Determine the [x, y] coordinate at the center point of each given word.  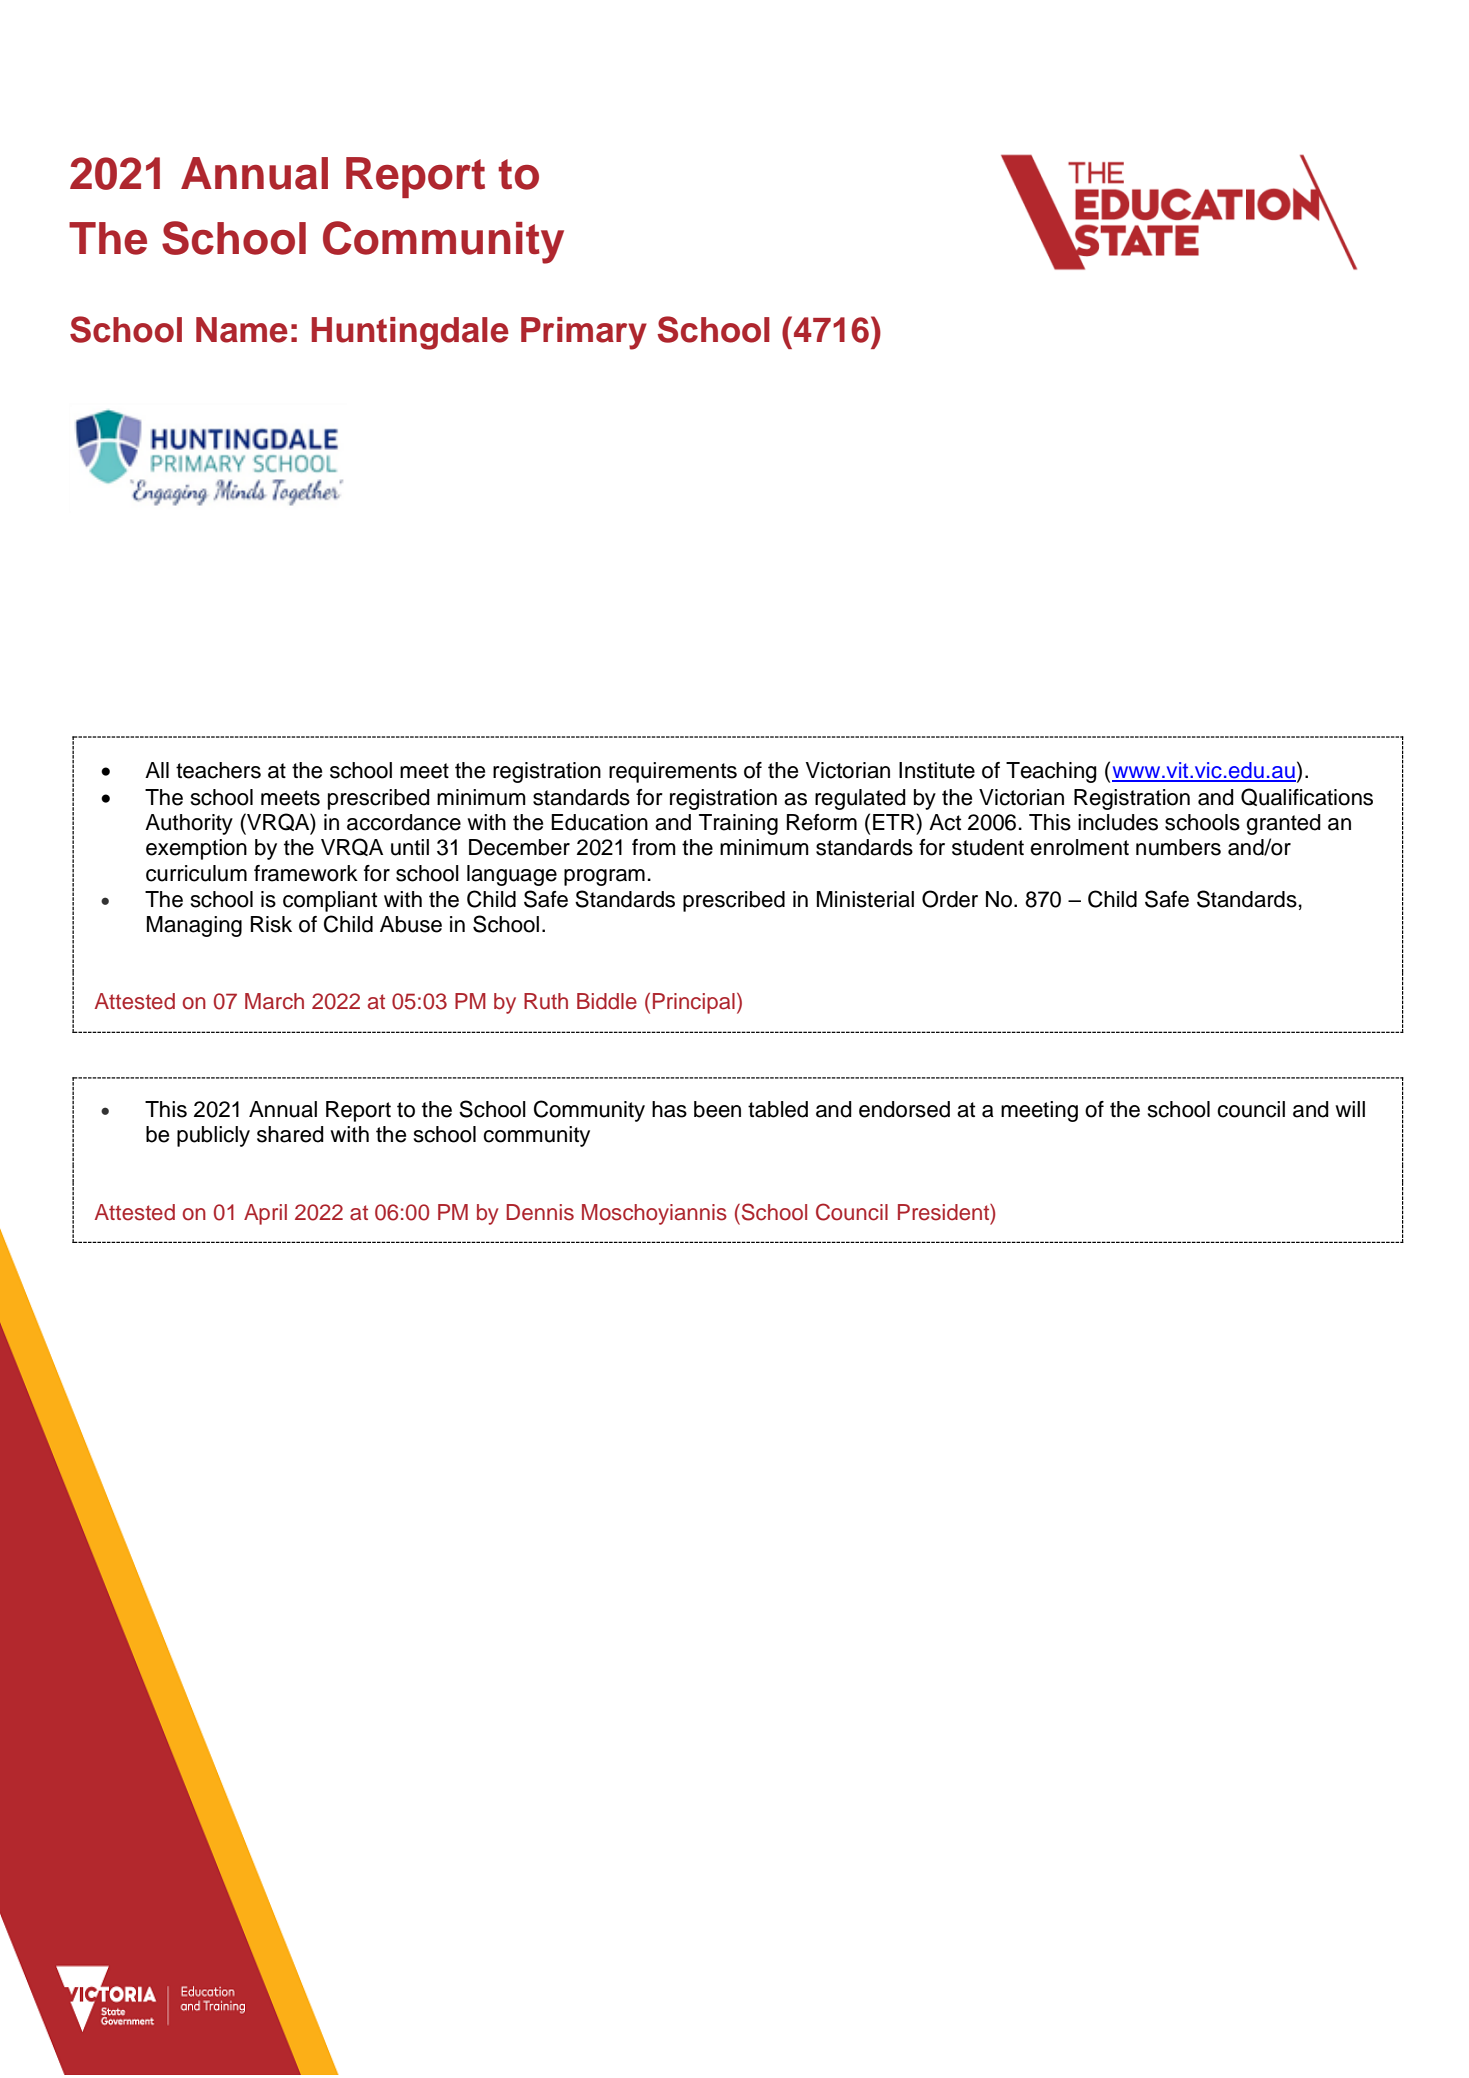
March [274, 1001]
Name [242, 330]
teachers [218, 770]
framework [306, 873]
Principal [694, 1003]
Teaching [1051, 772]
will [1350, 1109]
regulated [860, 799]
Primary [584, 333]
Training [738, 824]
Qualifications [1307, 797]
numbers [1178, 847]
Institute [937, 770]
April [265, 1214]
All [157, 770]
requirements [673, 772]
